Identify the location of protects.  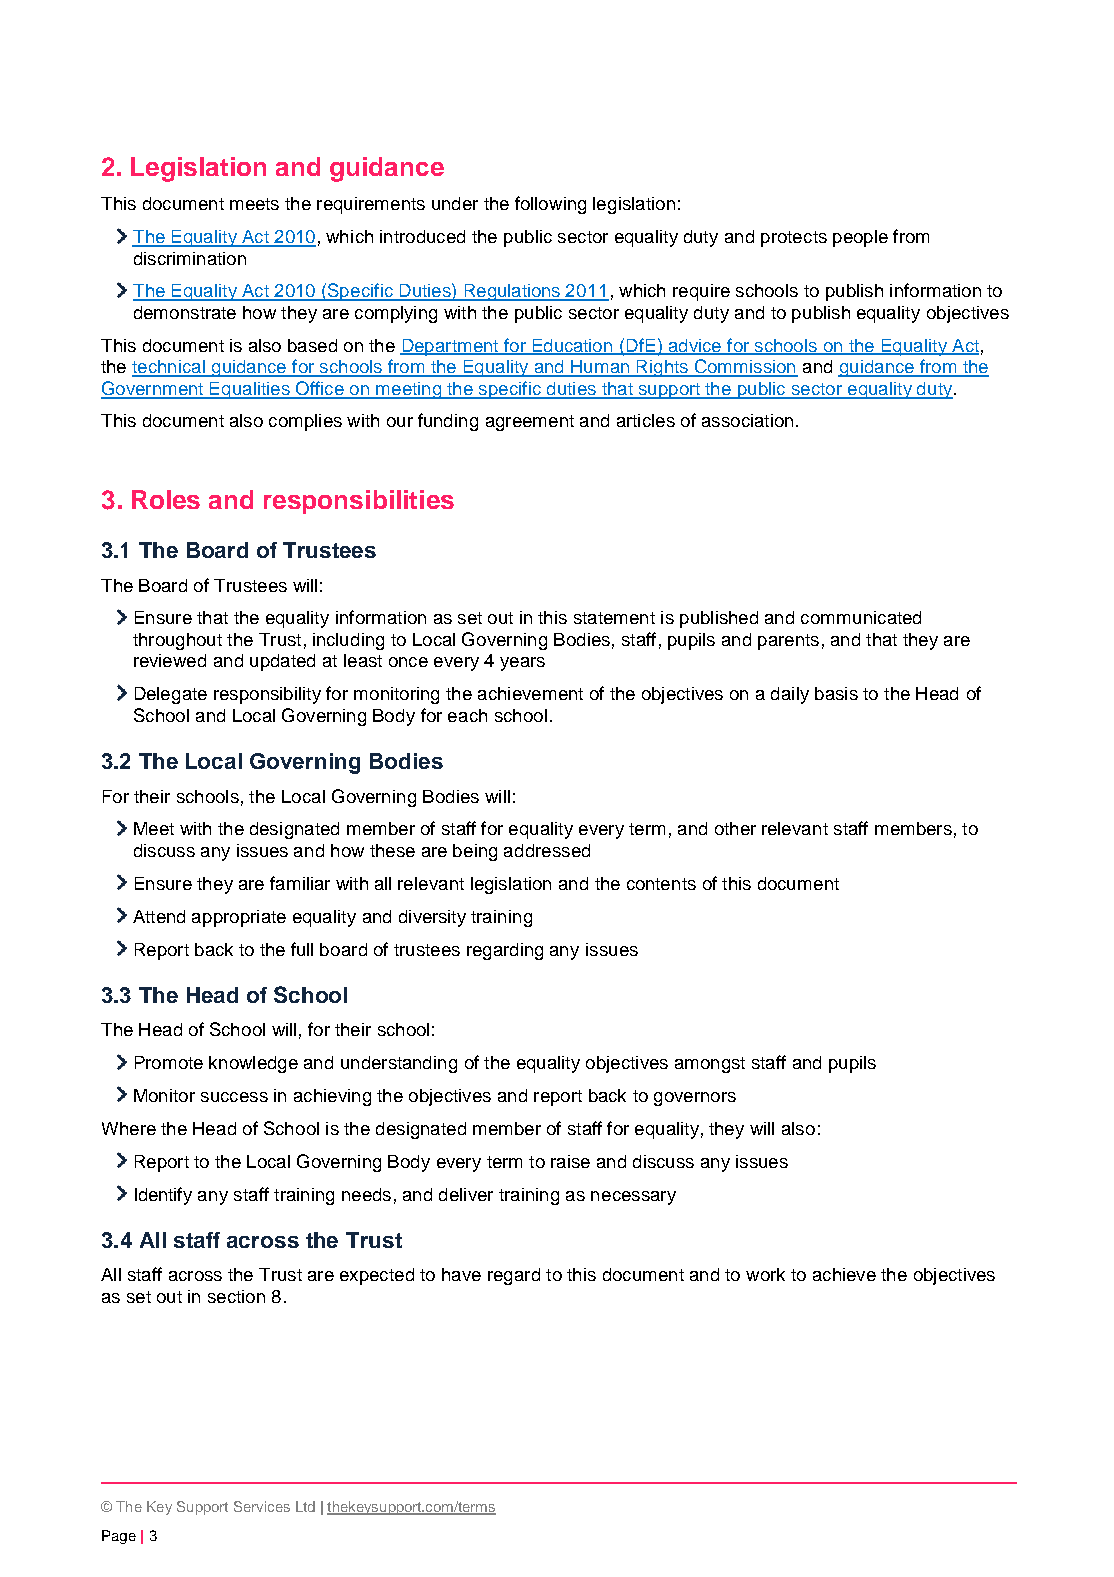
(794, 239).
